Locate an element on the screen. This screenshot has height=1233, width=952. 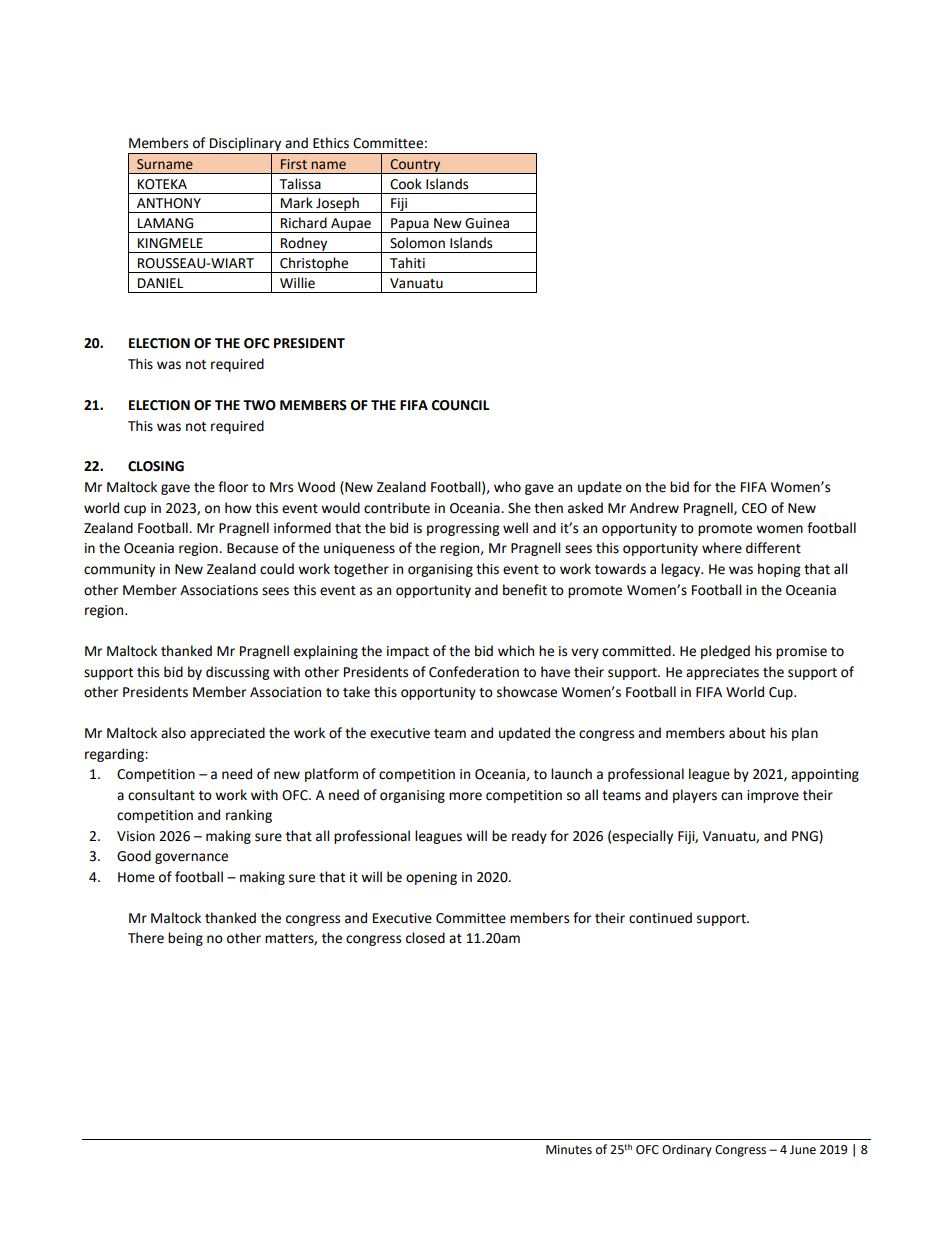
Ordinary is located at coordinates (687, 1150).
